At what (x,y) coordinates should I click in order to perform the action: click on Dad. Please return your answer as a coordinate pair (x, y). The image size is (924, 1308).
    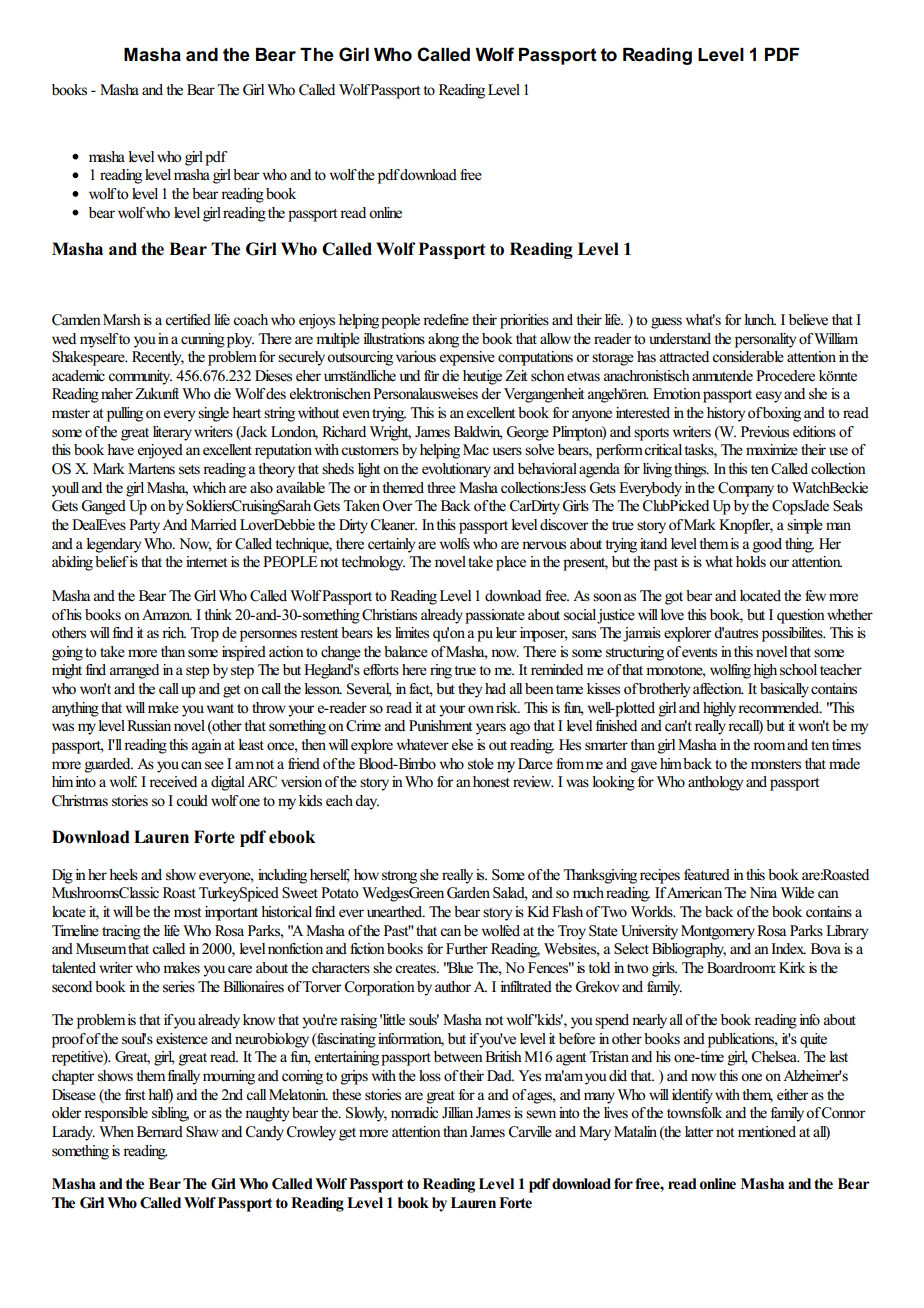
    Looking at the image, I should click on (500, 1075).
